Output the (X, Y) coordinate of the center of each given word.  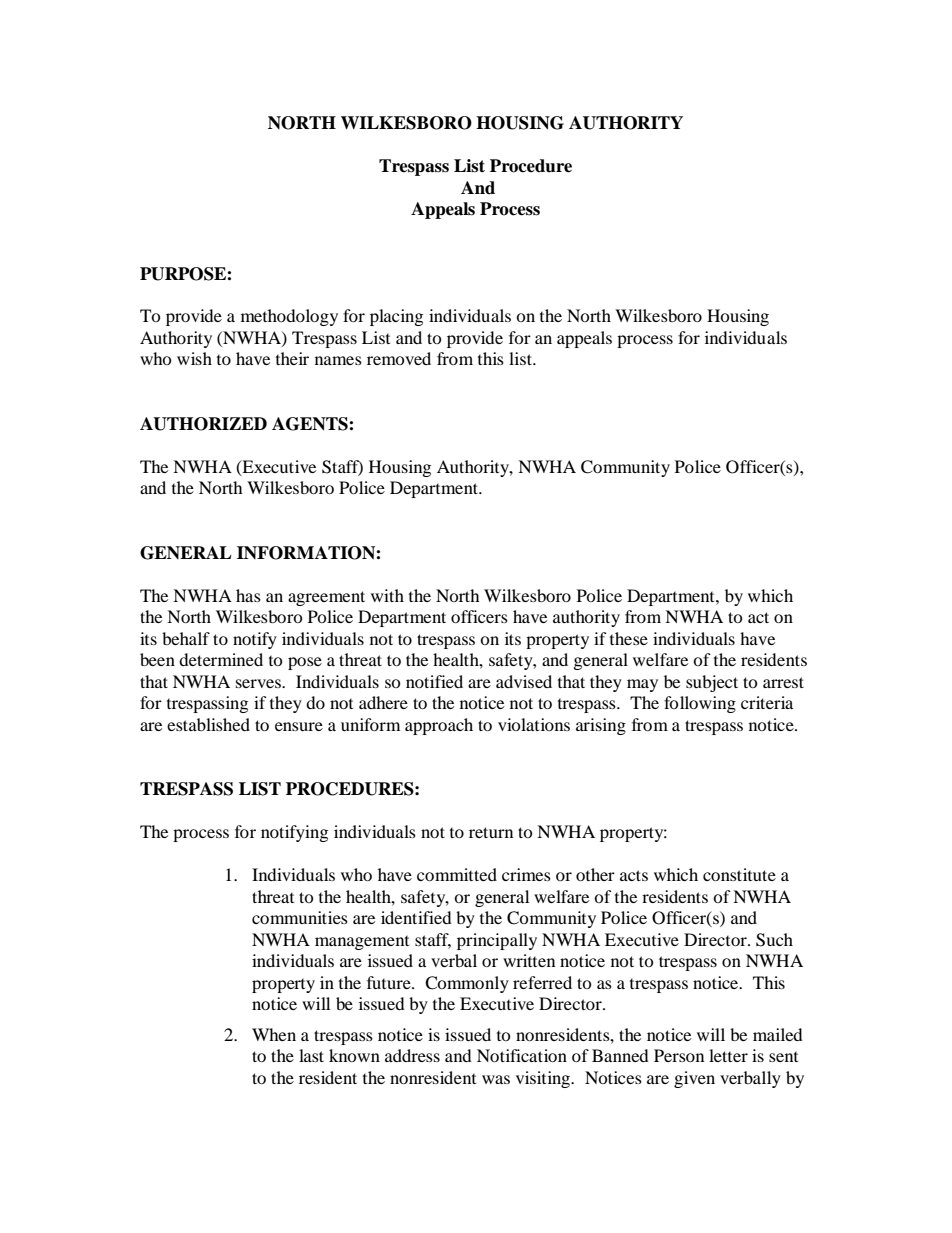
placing (396, 317)
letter (728, 1055)
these (629, 638)
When (274, 1034)
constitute (739, 874)
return (491, 832)
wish (194, 358)
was (496, 1079)
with (387, 595)
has (248, 595)
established (208, 724)
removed (399, 358)
